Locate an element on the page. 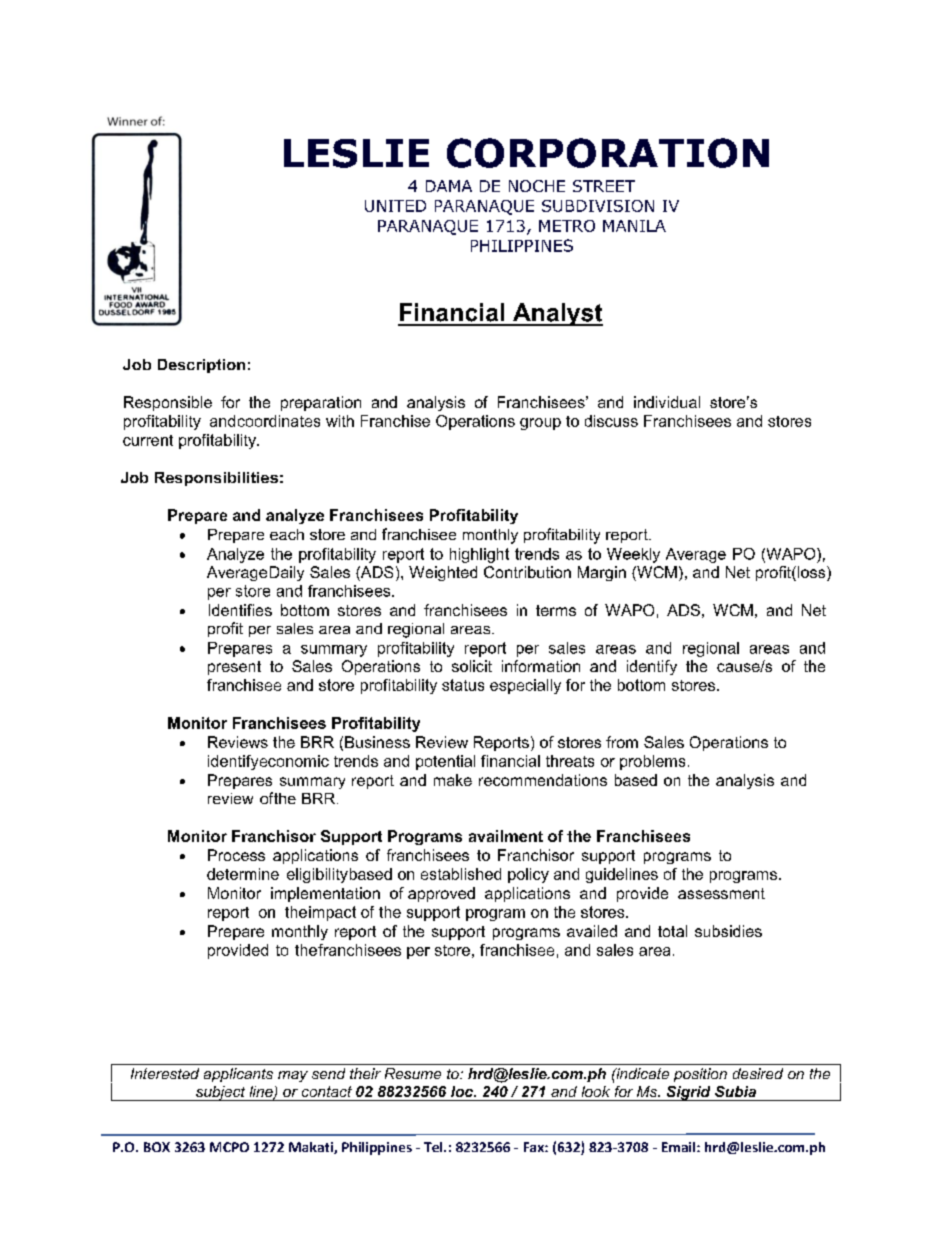  problems is located at coordinates (652, 762).
